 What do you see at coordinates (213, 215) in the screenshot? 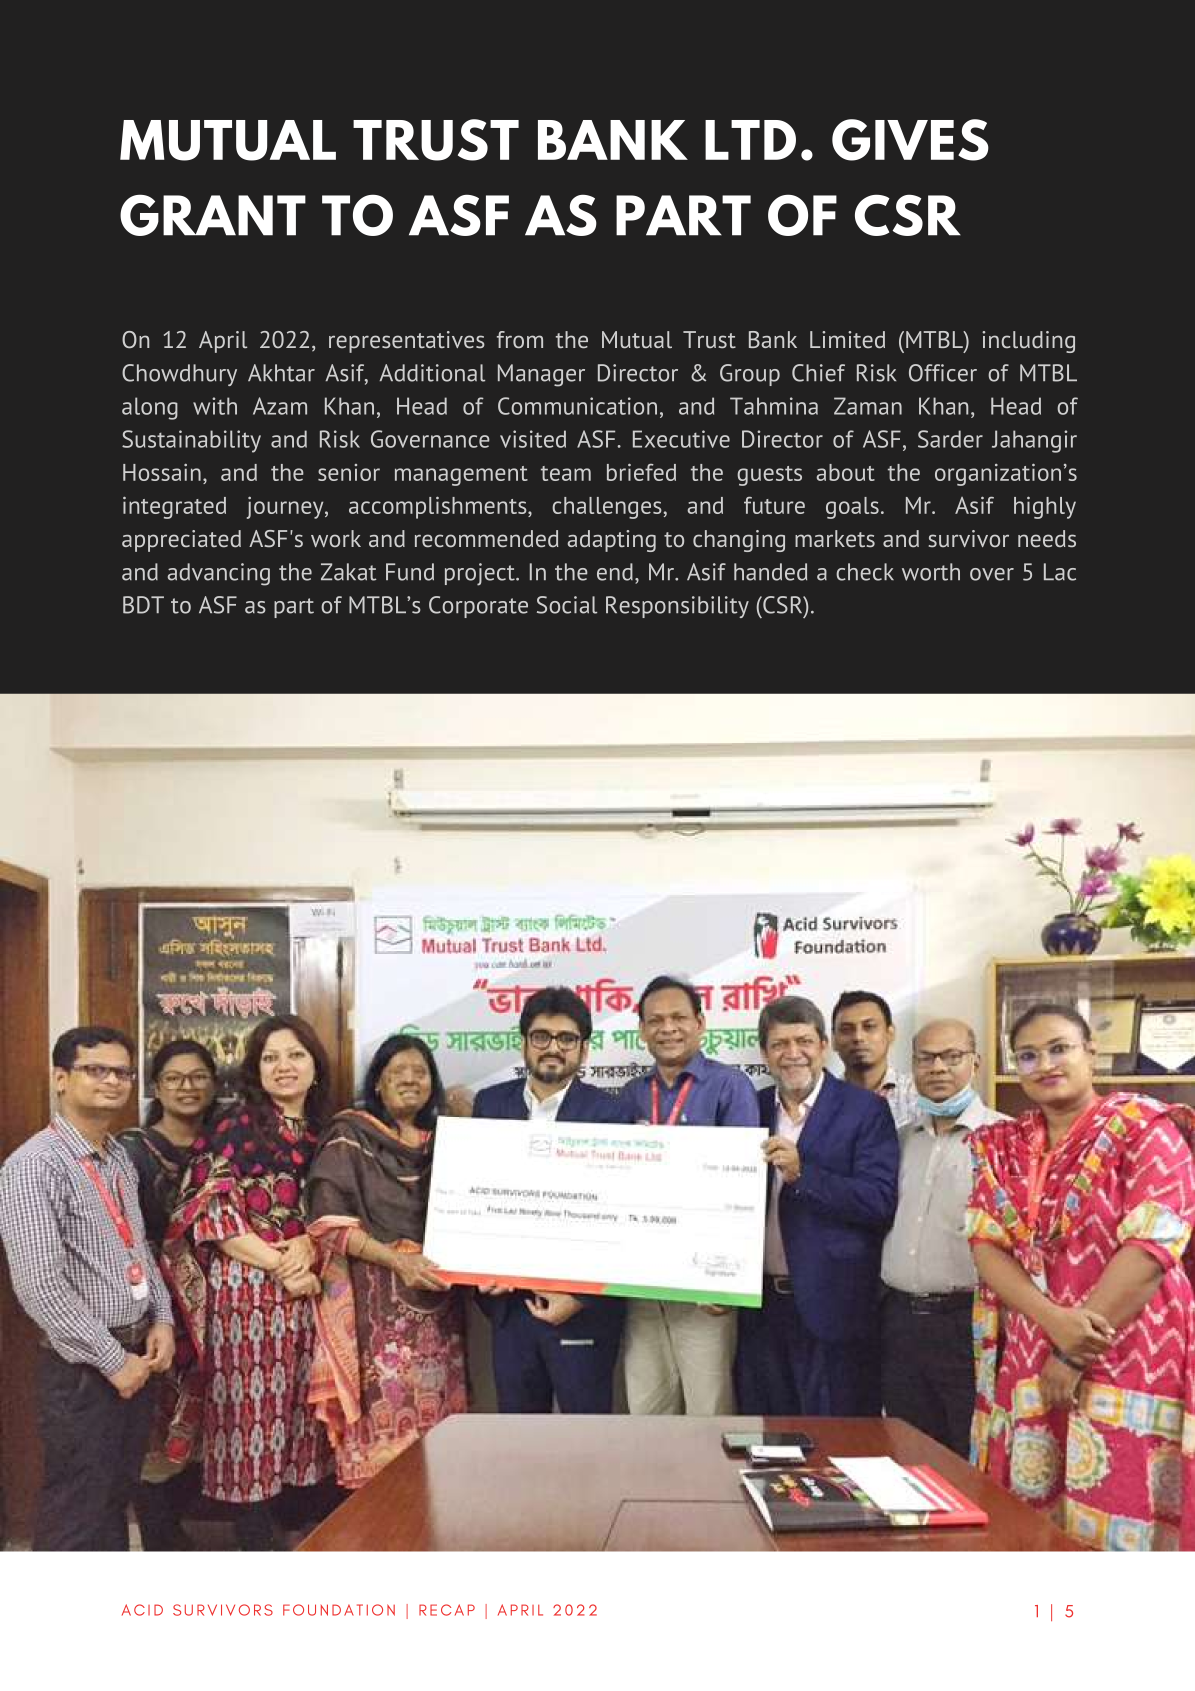
I see `GRANT` at bounding box center [213, 215].
